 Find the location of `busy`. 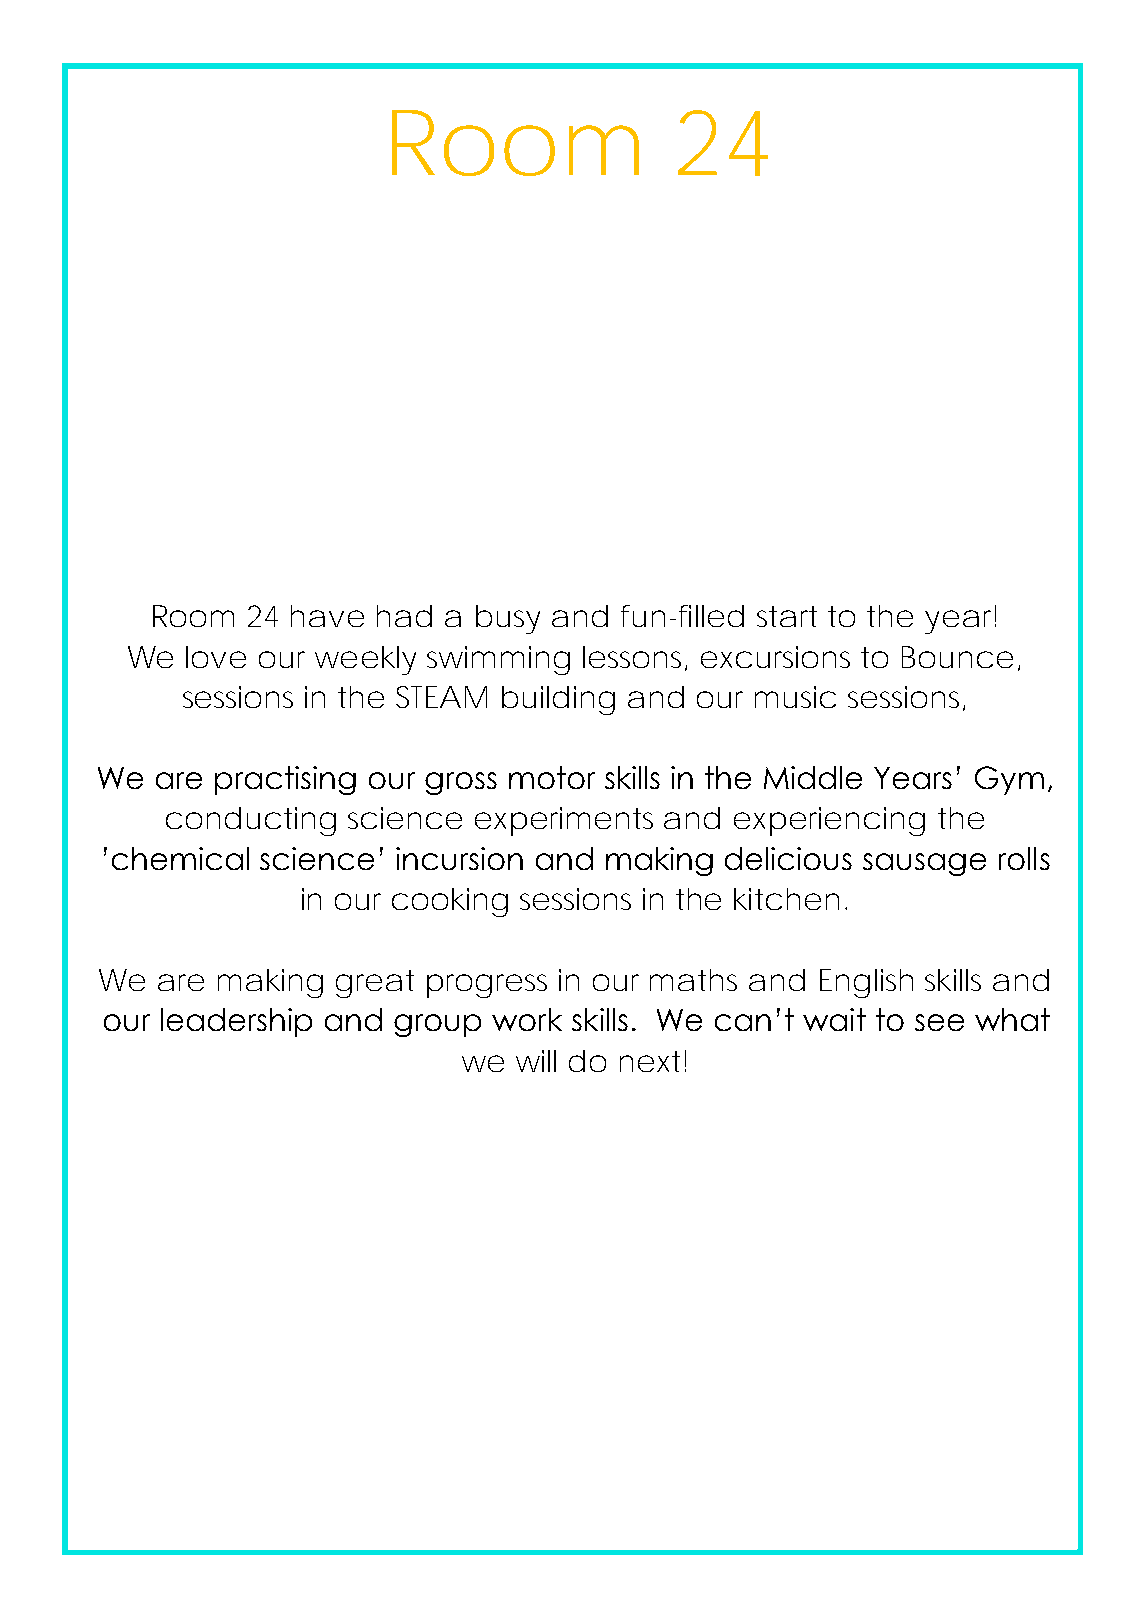

busy is located at coordinates (508, 619).
